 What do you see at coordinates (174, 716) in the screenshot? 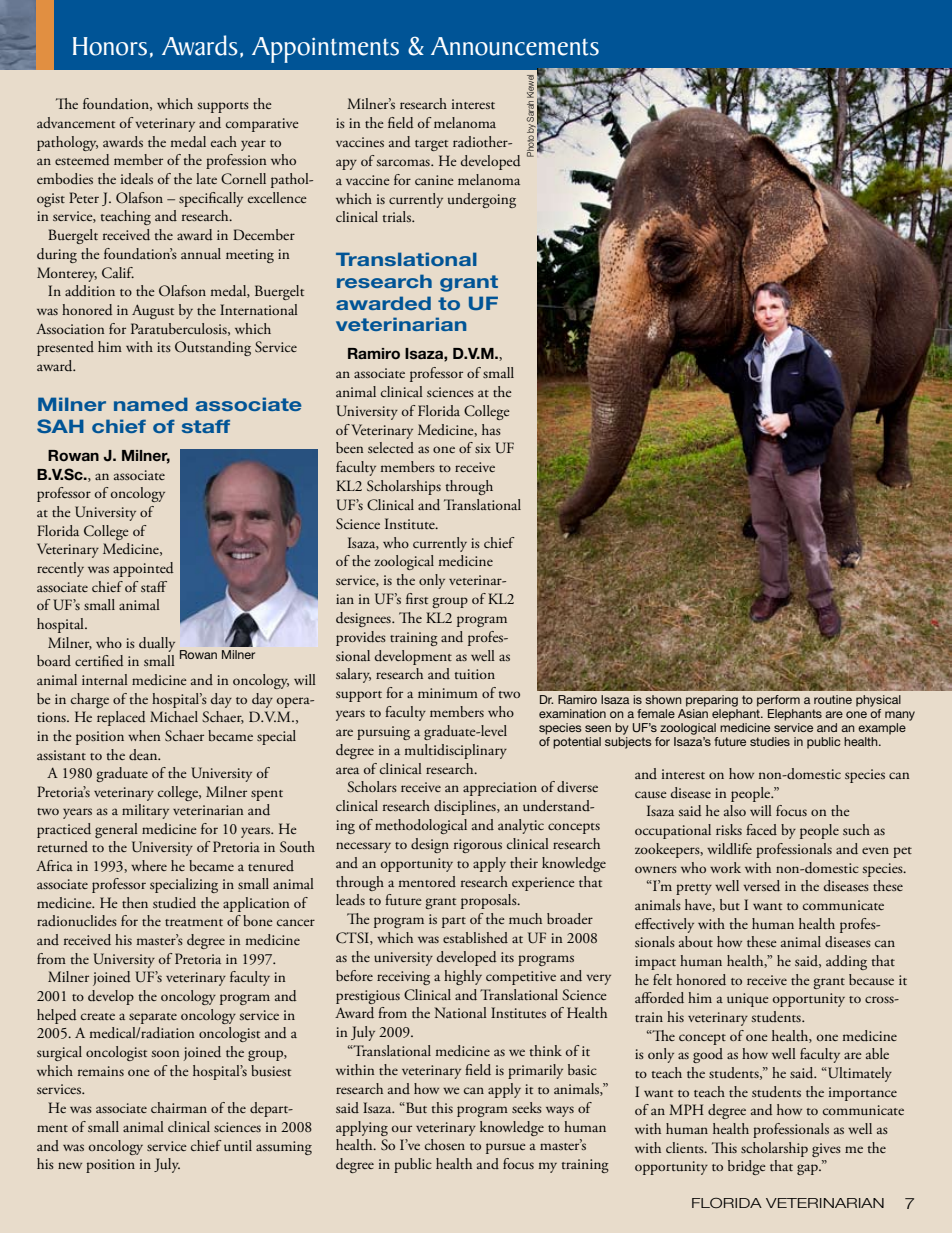
I see `Michael` at bounding box center [174, 716].
